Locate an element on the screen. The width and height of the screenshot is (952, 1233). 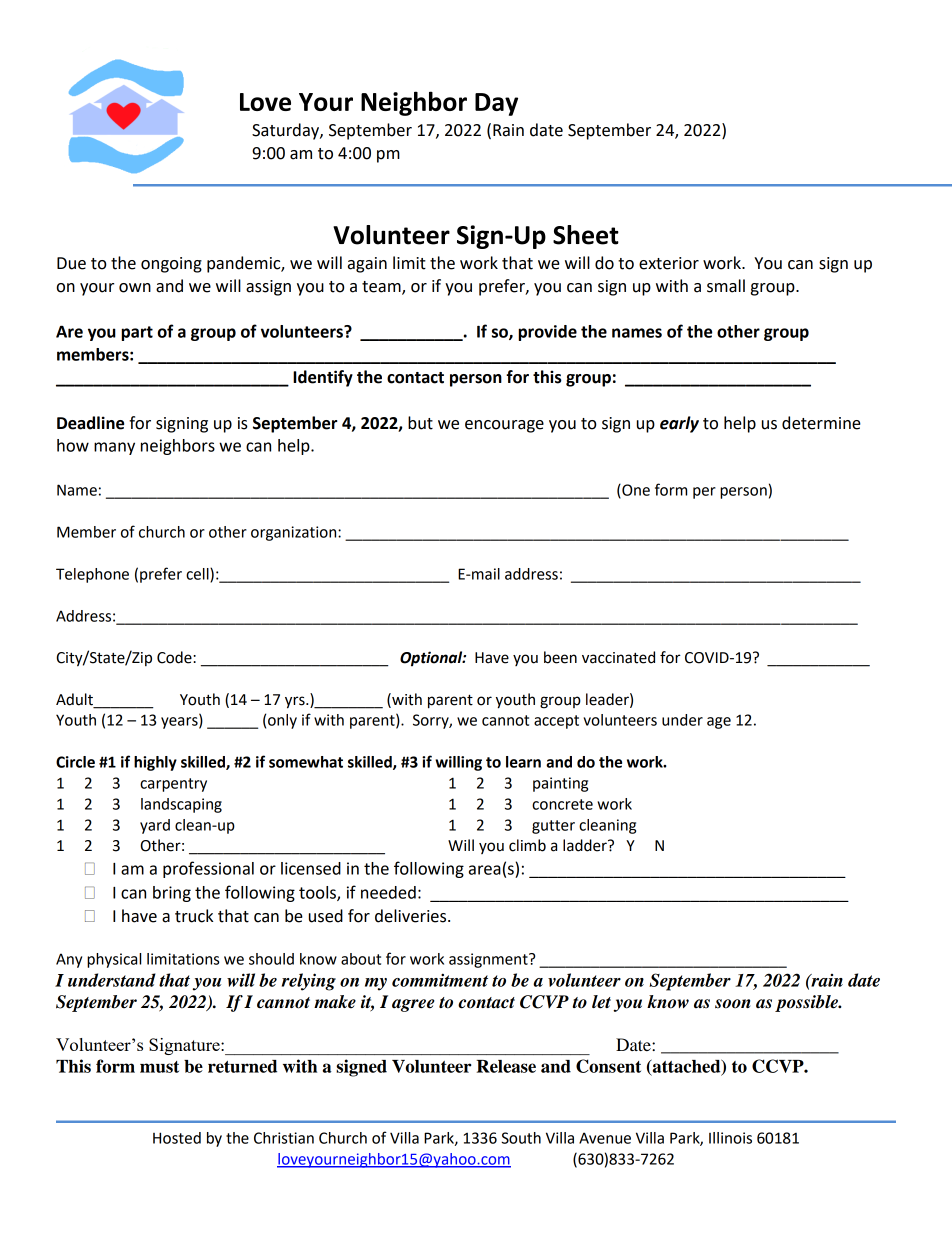
South is located at coordinates (521, 1138).
